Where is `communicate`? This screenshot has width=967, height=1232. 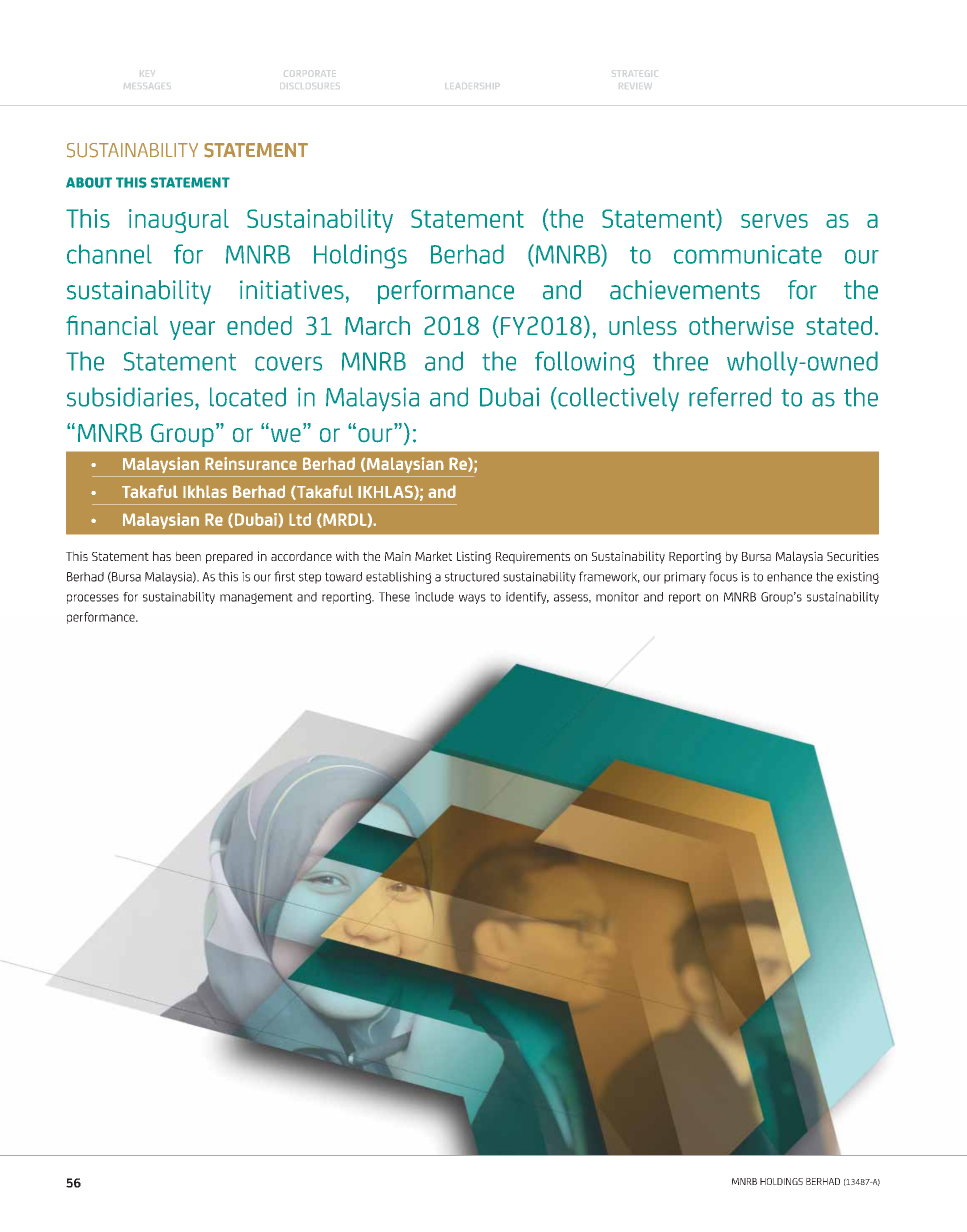
communicate is located at coordinates (748, 254).
